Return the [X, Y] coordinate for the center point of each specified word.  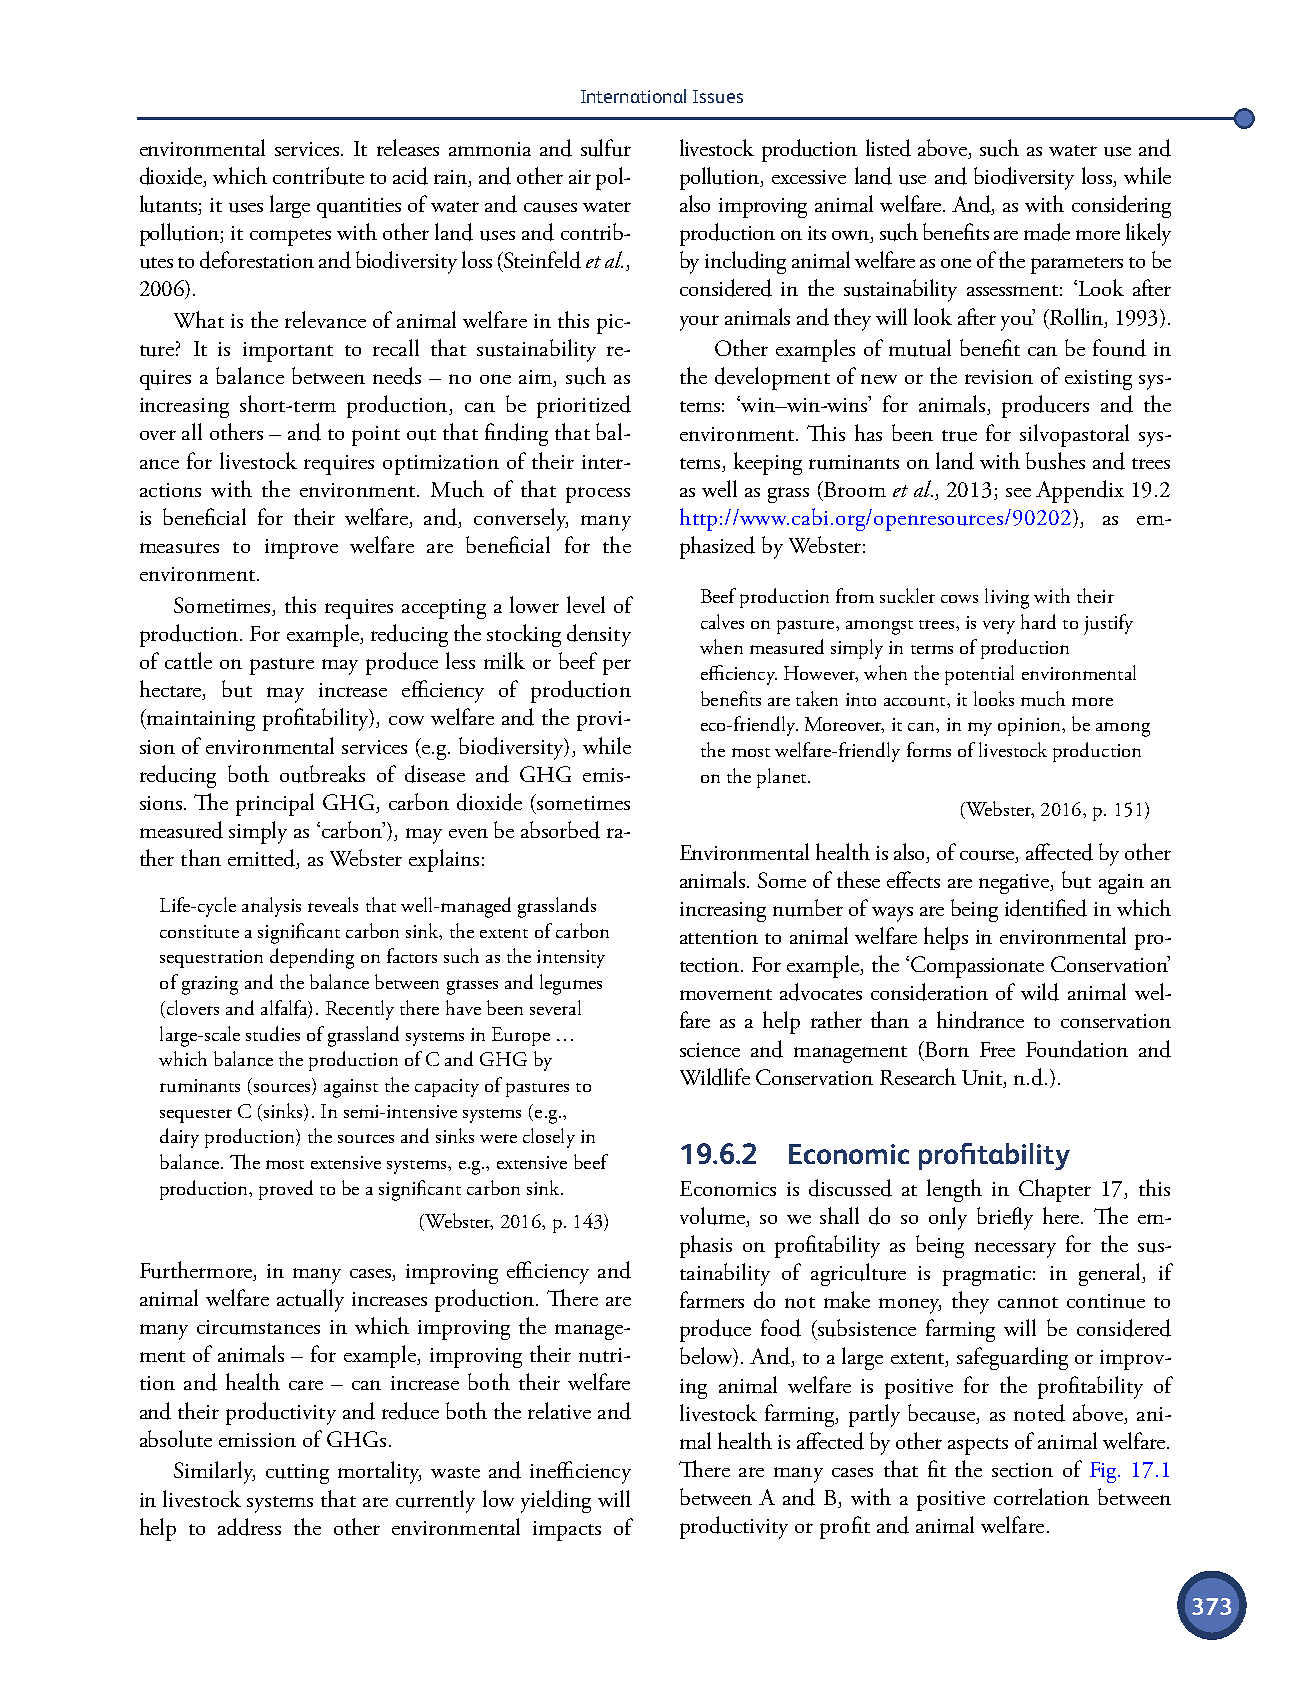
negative [1015, 884]
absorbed [560, 830]
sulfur [606, 148]
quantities [359, 208]
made [1047, 232]
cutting [297, 1474]
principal [275, 804]
